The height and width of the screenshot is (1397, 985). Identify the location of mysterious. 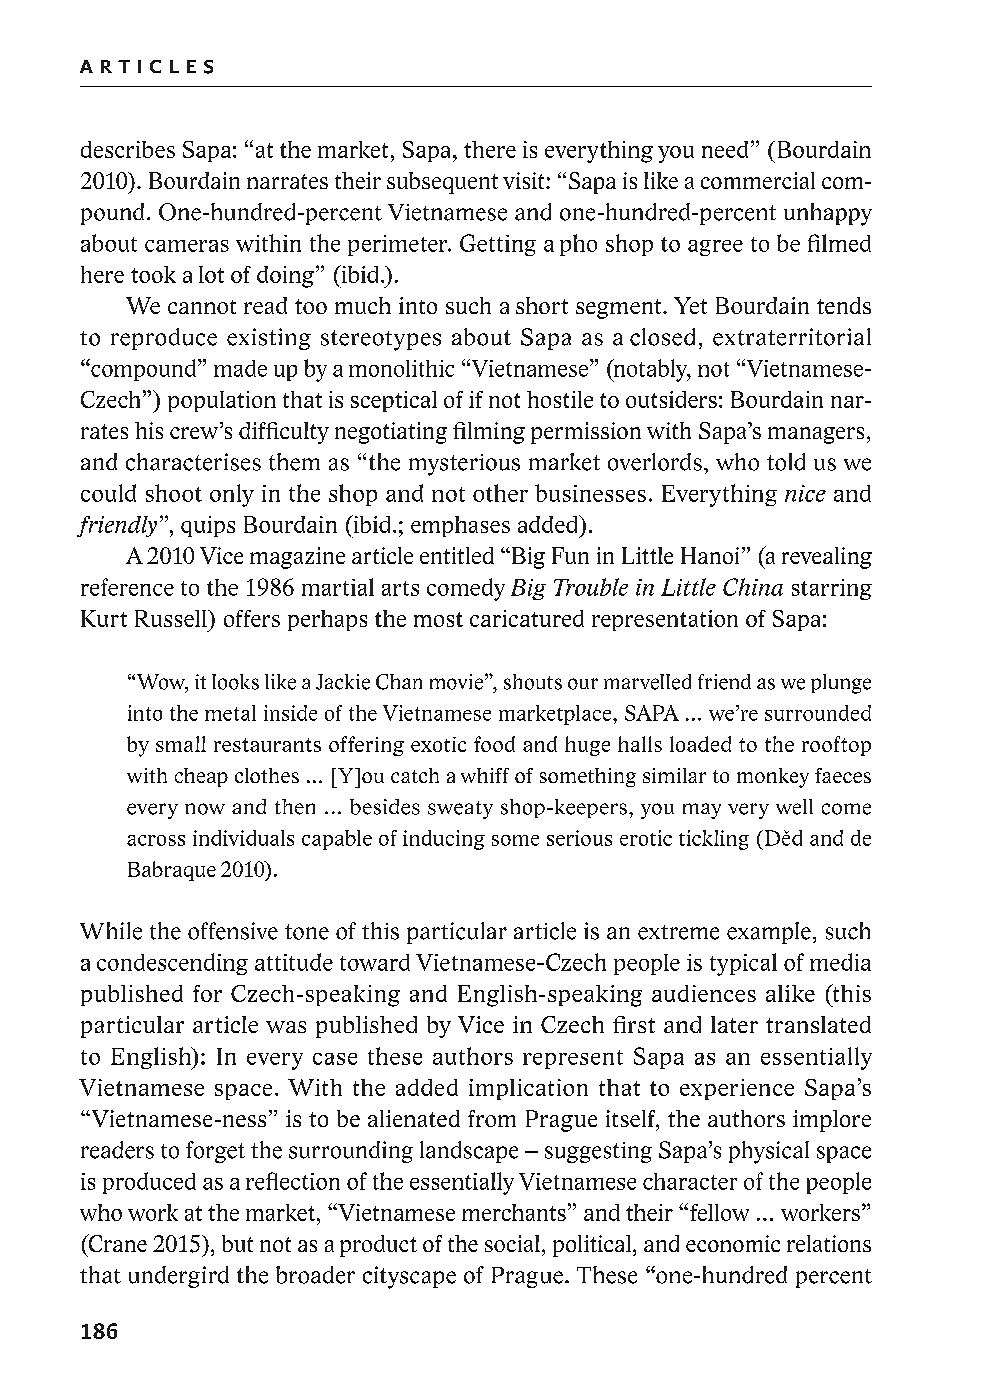
(464, 465).
